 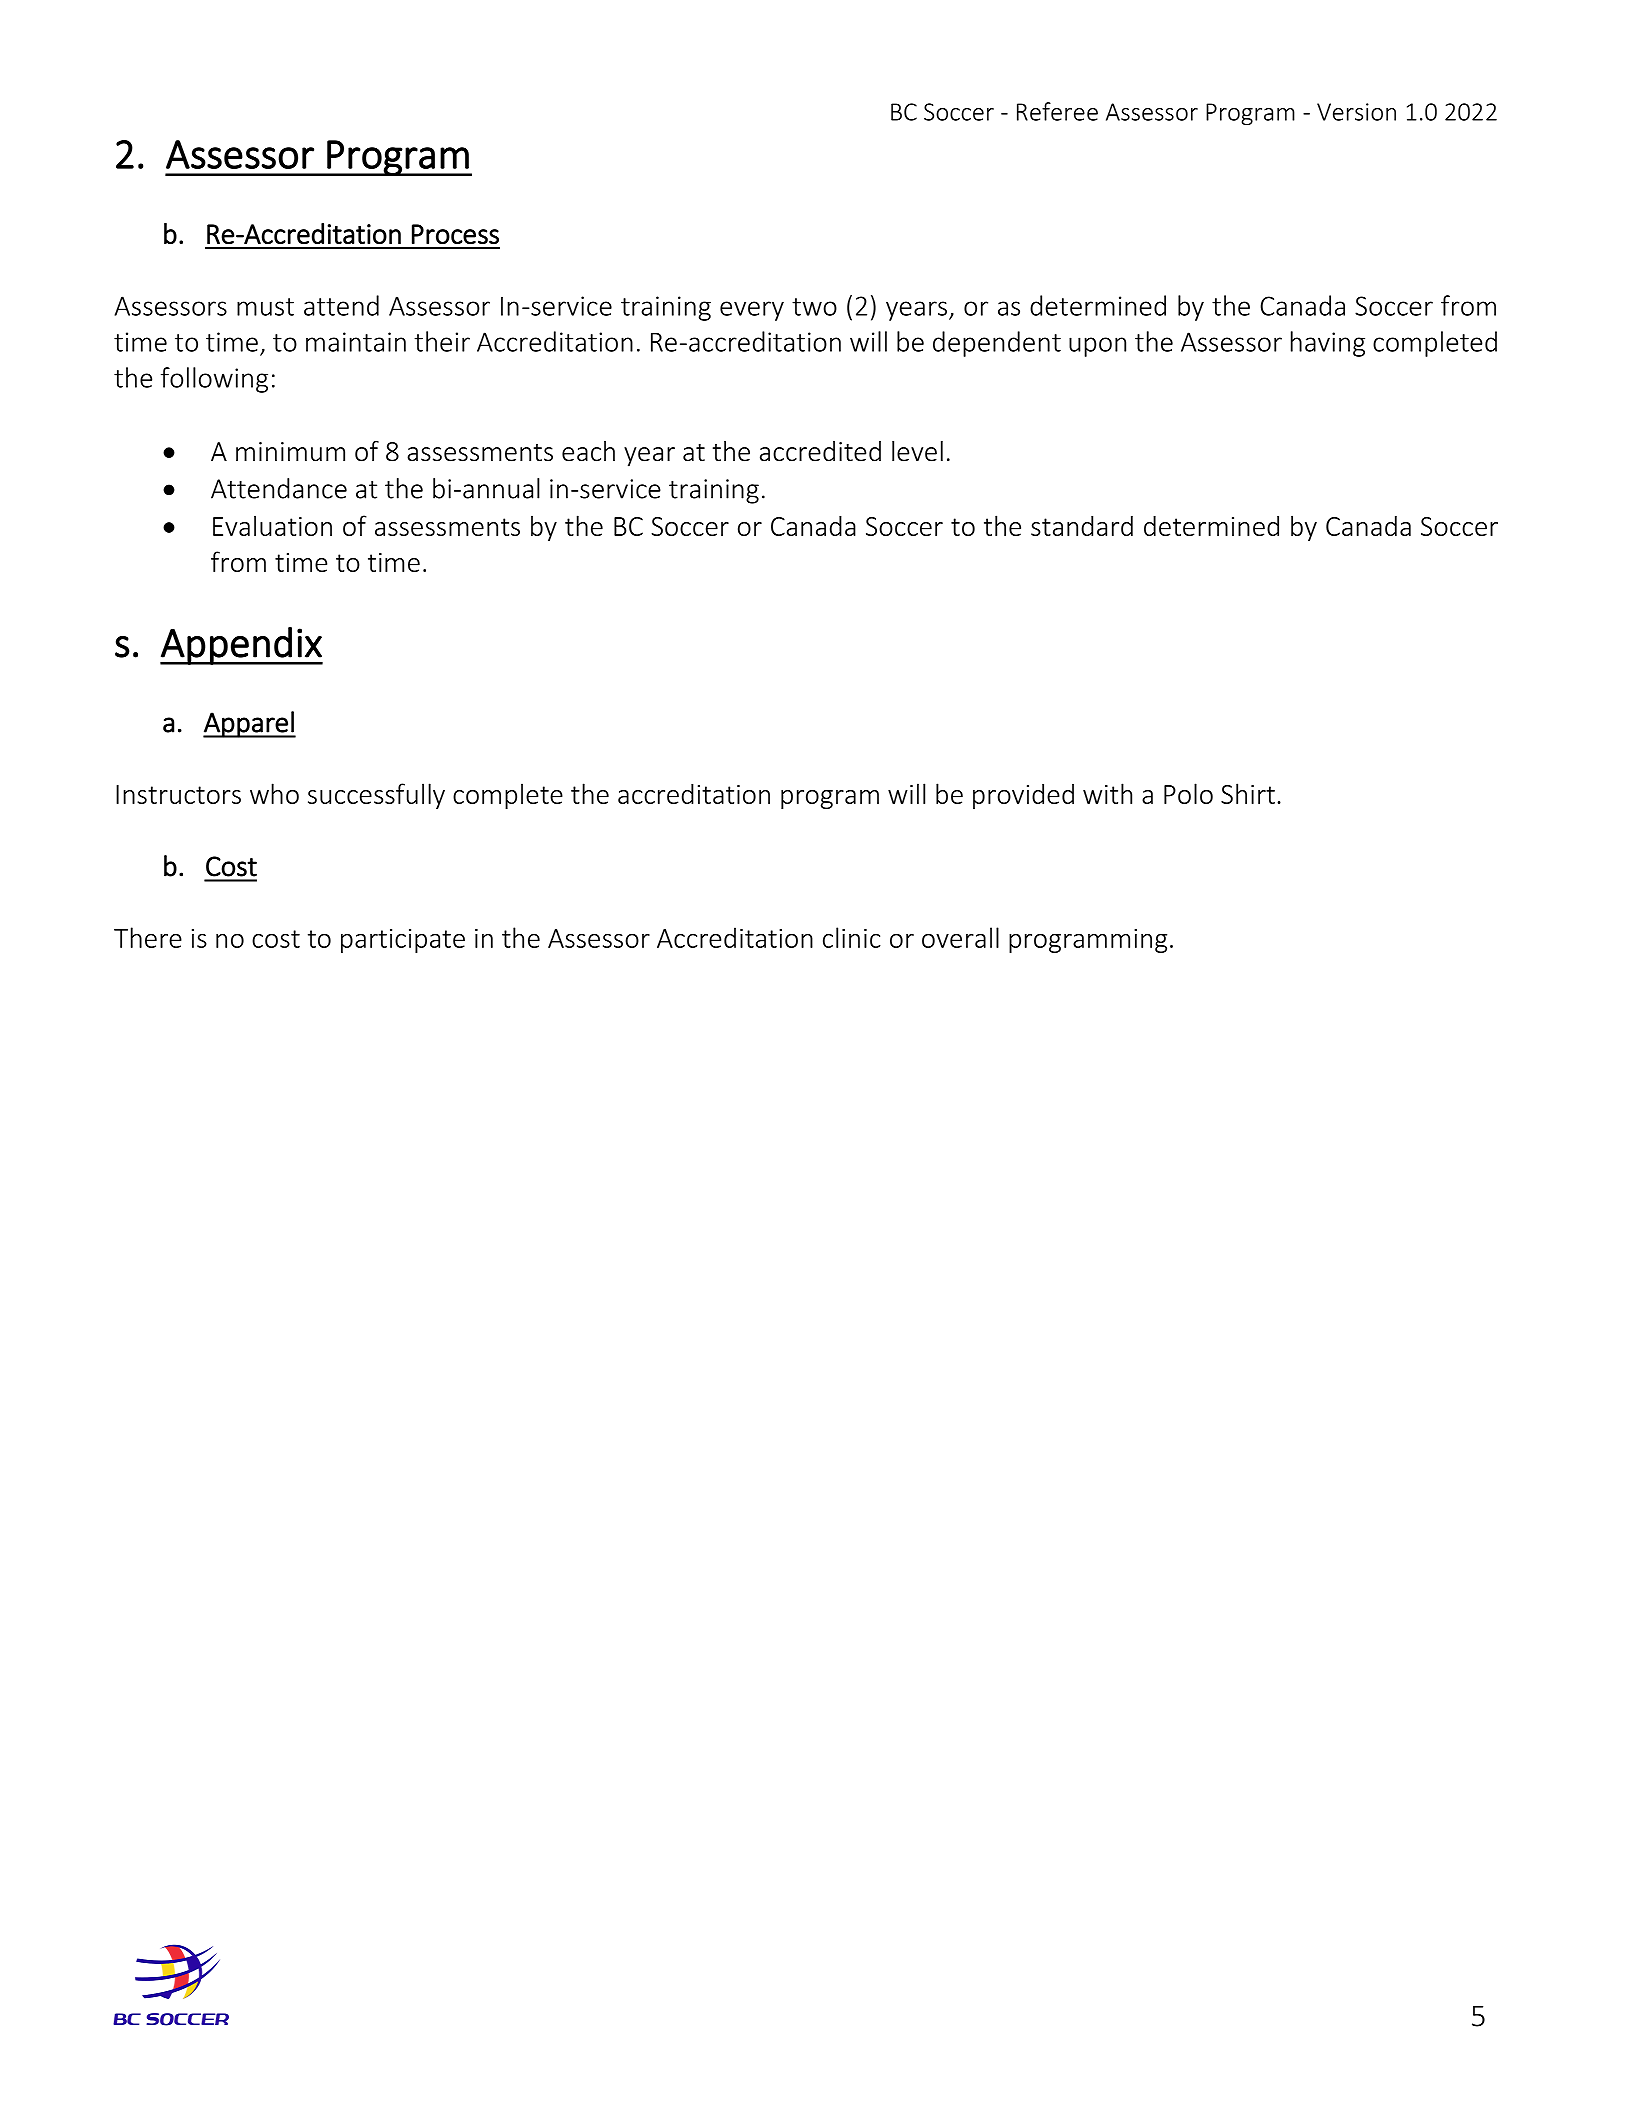 I want to click on overall, so click(x=960, y=937).
